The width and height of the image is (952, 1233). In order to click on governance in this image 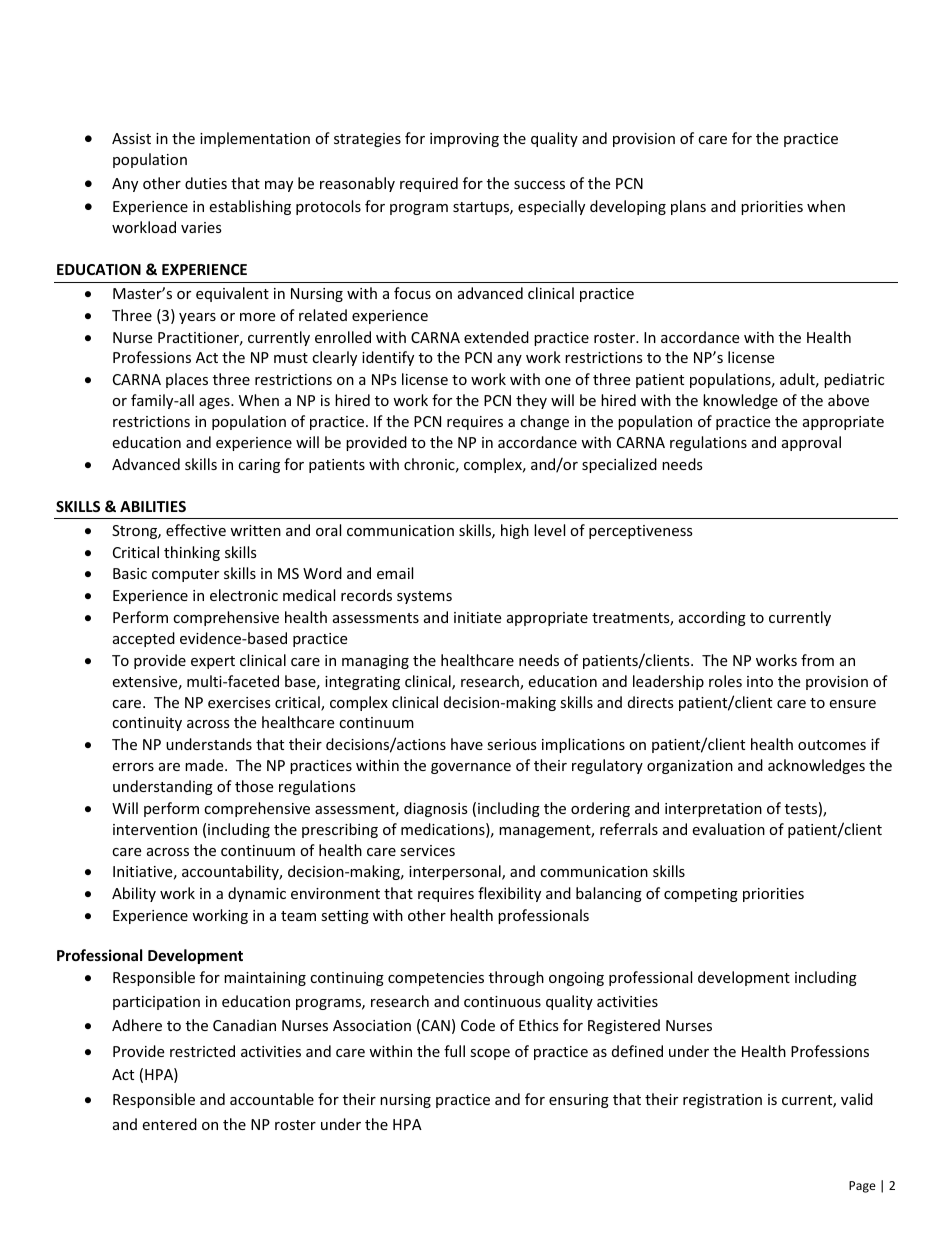, I will do `click(471, 768)`.
